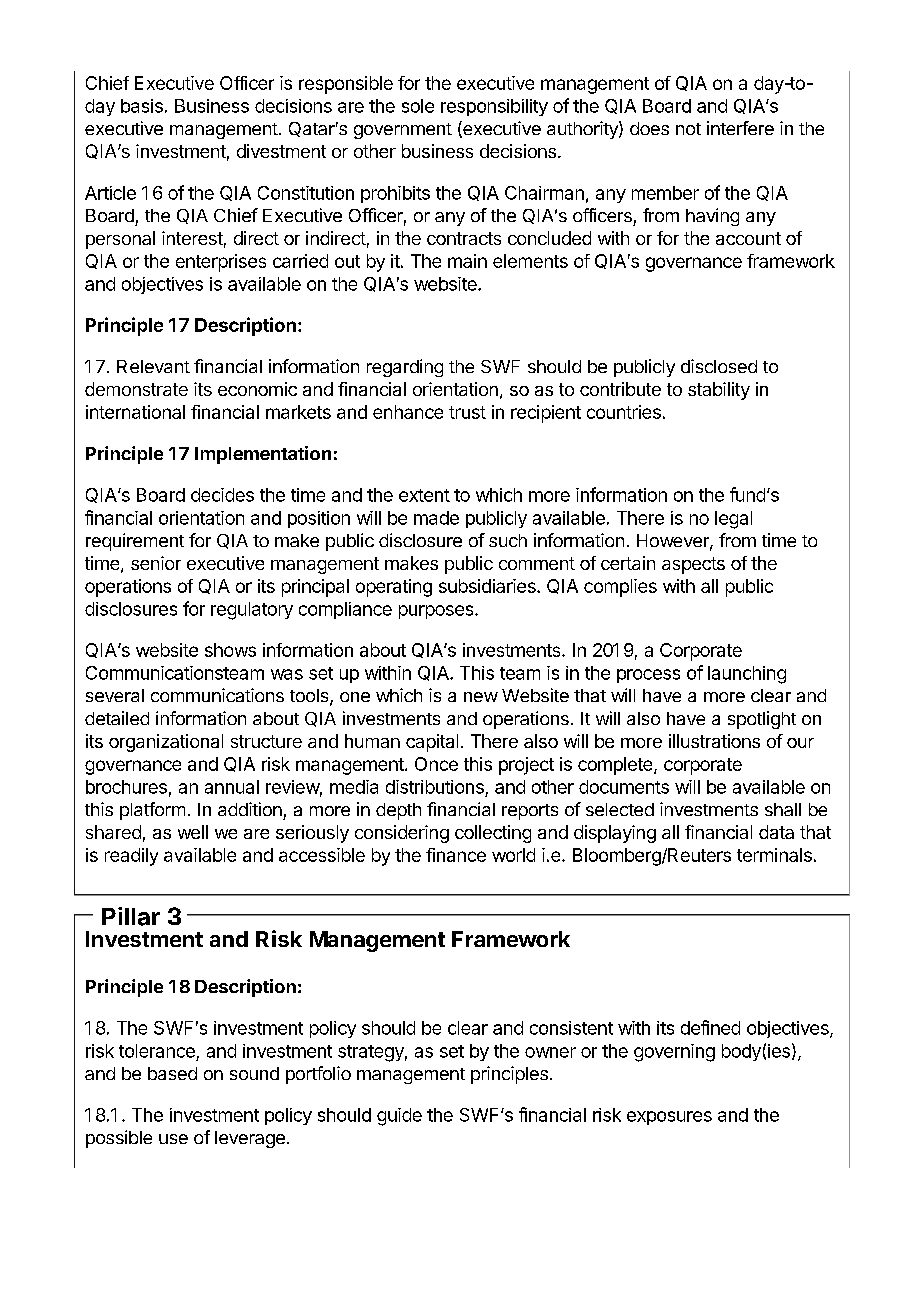 This image has width=924, height=1308. What do you see at coordinates (418, 106) in the image?
I see `sole` at bounding box center [418, 106].
